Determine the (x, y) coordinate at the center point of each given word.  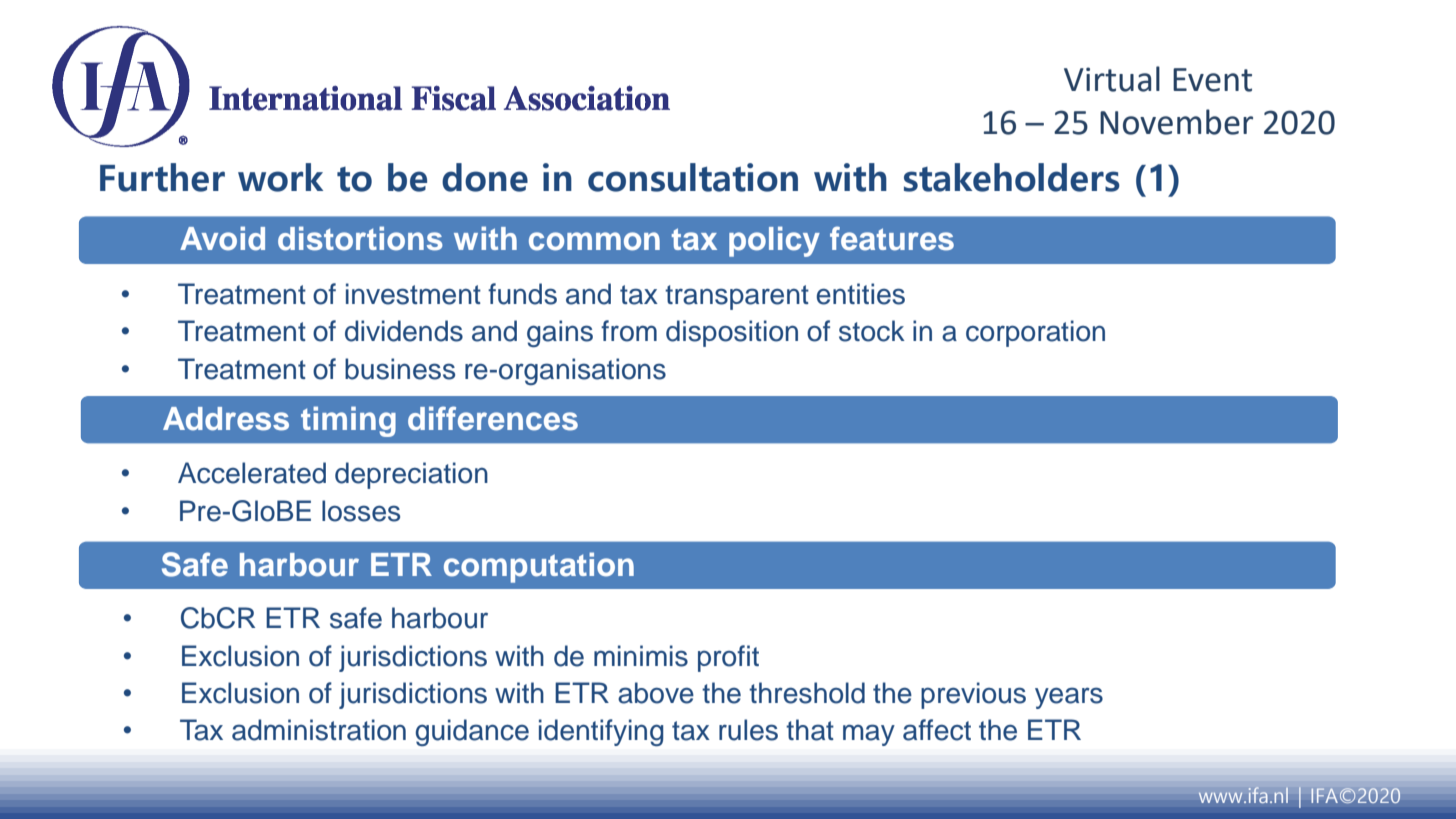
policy (774, 241)
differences (493, 418)
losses (361, 511)
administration (319, 730)
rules (748, 730)
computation (539, 567)
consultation (693, 177)
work (280, 177)
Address (226, 419)
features (892, 238)
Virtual (1112, 79)
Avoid (222, 238)
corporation (1035, 333)
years (1069, 698)
